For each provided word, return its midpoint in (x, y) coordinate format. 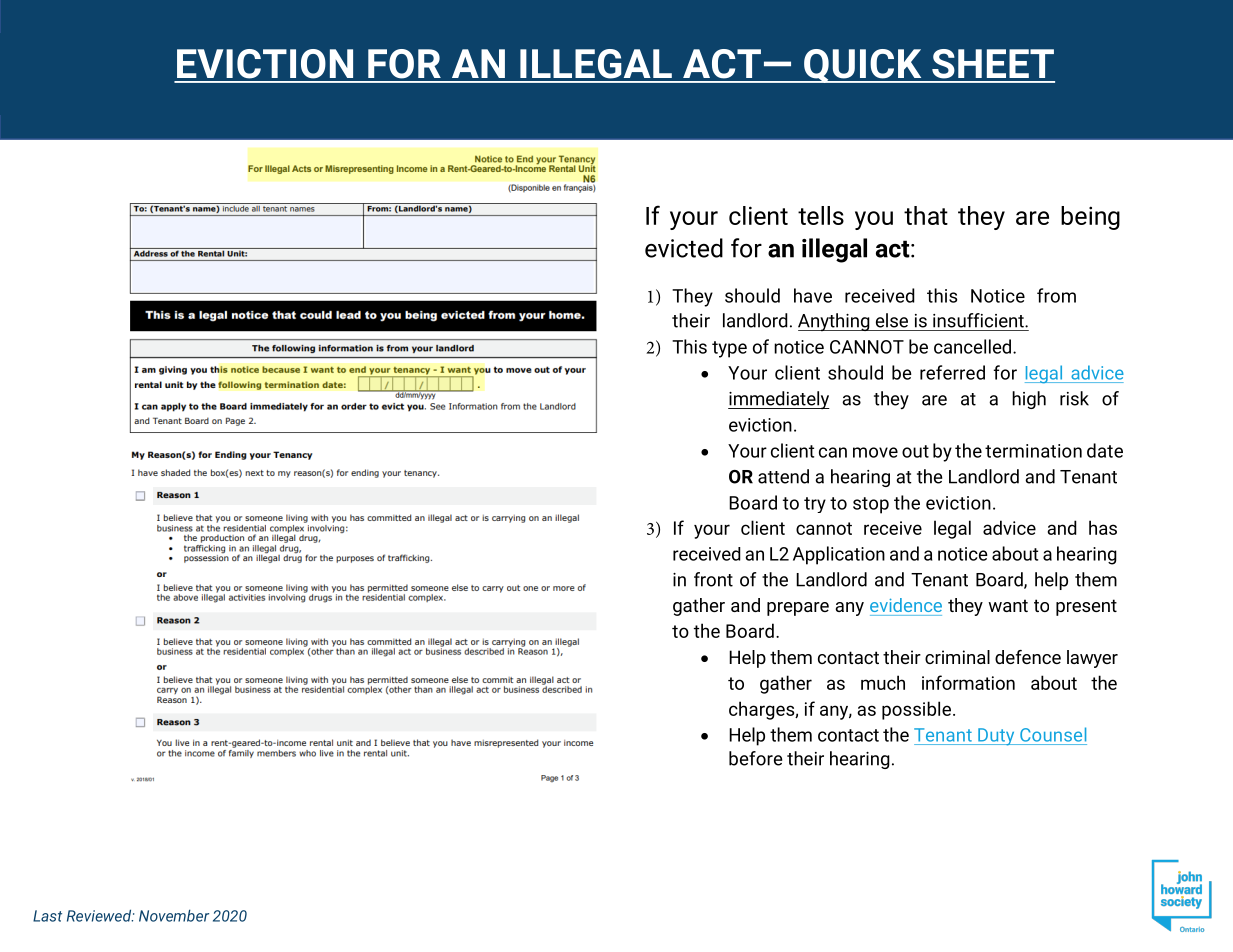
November (174, 915)
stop (871, 505)
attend (783, 476)
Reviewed (100, 915)
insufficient (979, 320)
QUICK (863, 66)
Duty (996, 737)
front (713, 579)
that (926, 215)
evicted (684, 248)
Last (47, 916)
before (755, 758)
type (729, 349)
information (968, 682)
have (813, 295)
